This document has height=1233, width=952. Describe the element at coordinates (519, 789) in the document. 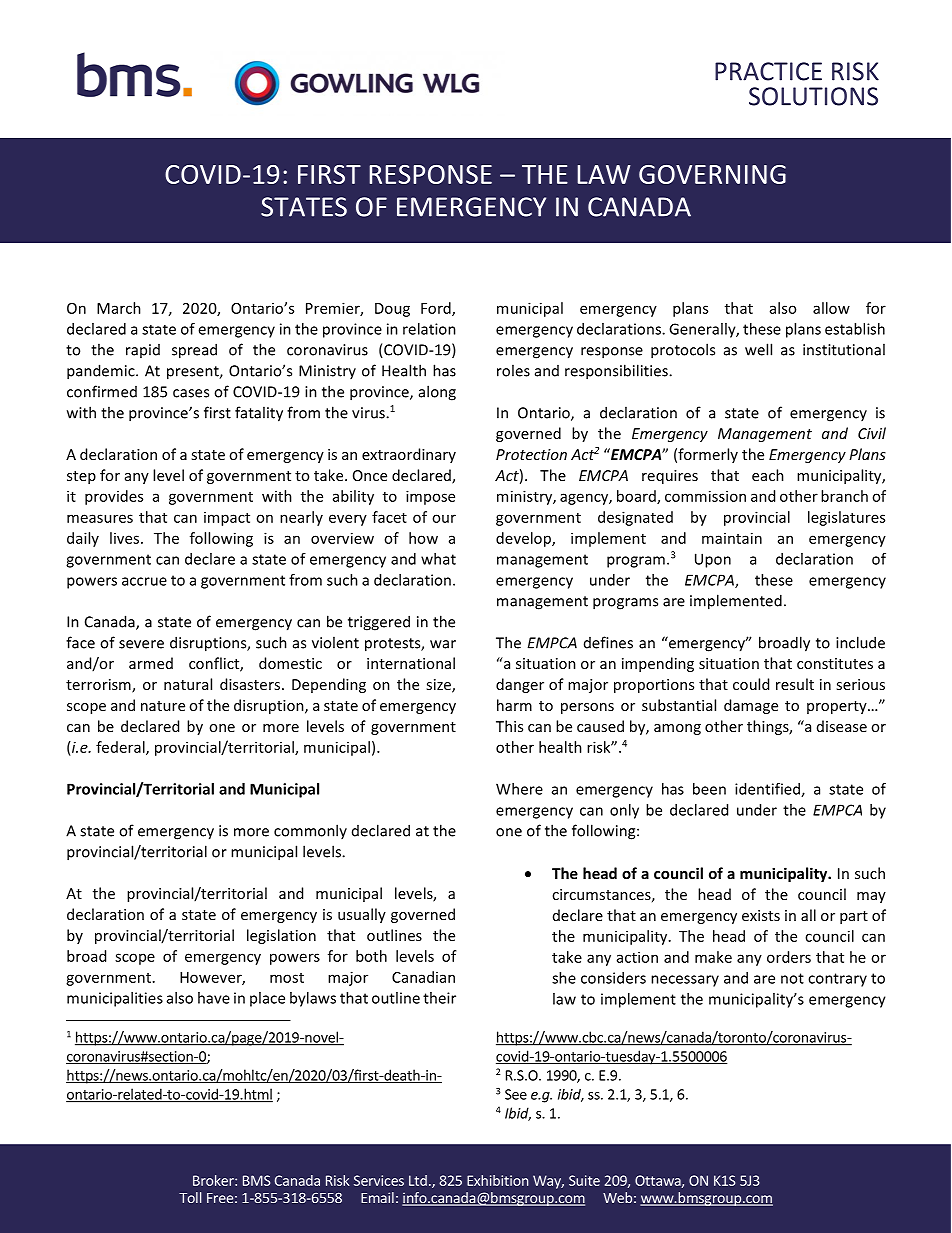

I see `Where` at that location.
